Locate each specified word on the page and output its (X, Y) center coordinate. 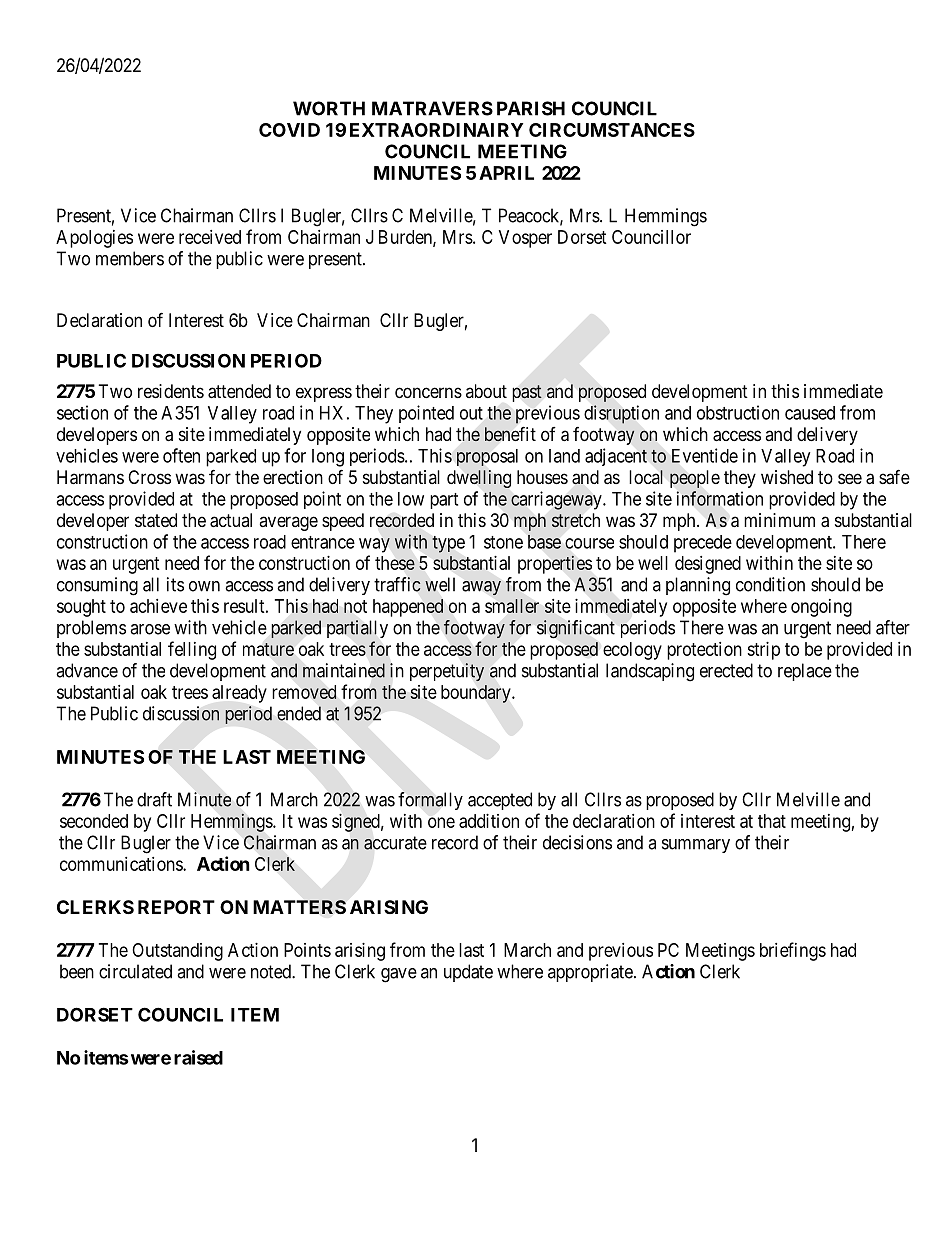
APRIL (506, 173)
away (481, 588)
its (175, 584)
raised (198, 1057)
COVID (289, 130)
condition (770, 584)
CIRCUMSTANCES (612, 130)
